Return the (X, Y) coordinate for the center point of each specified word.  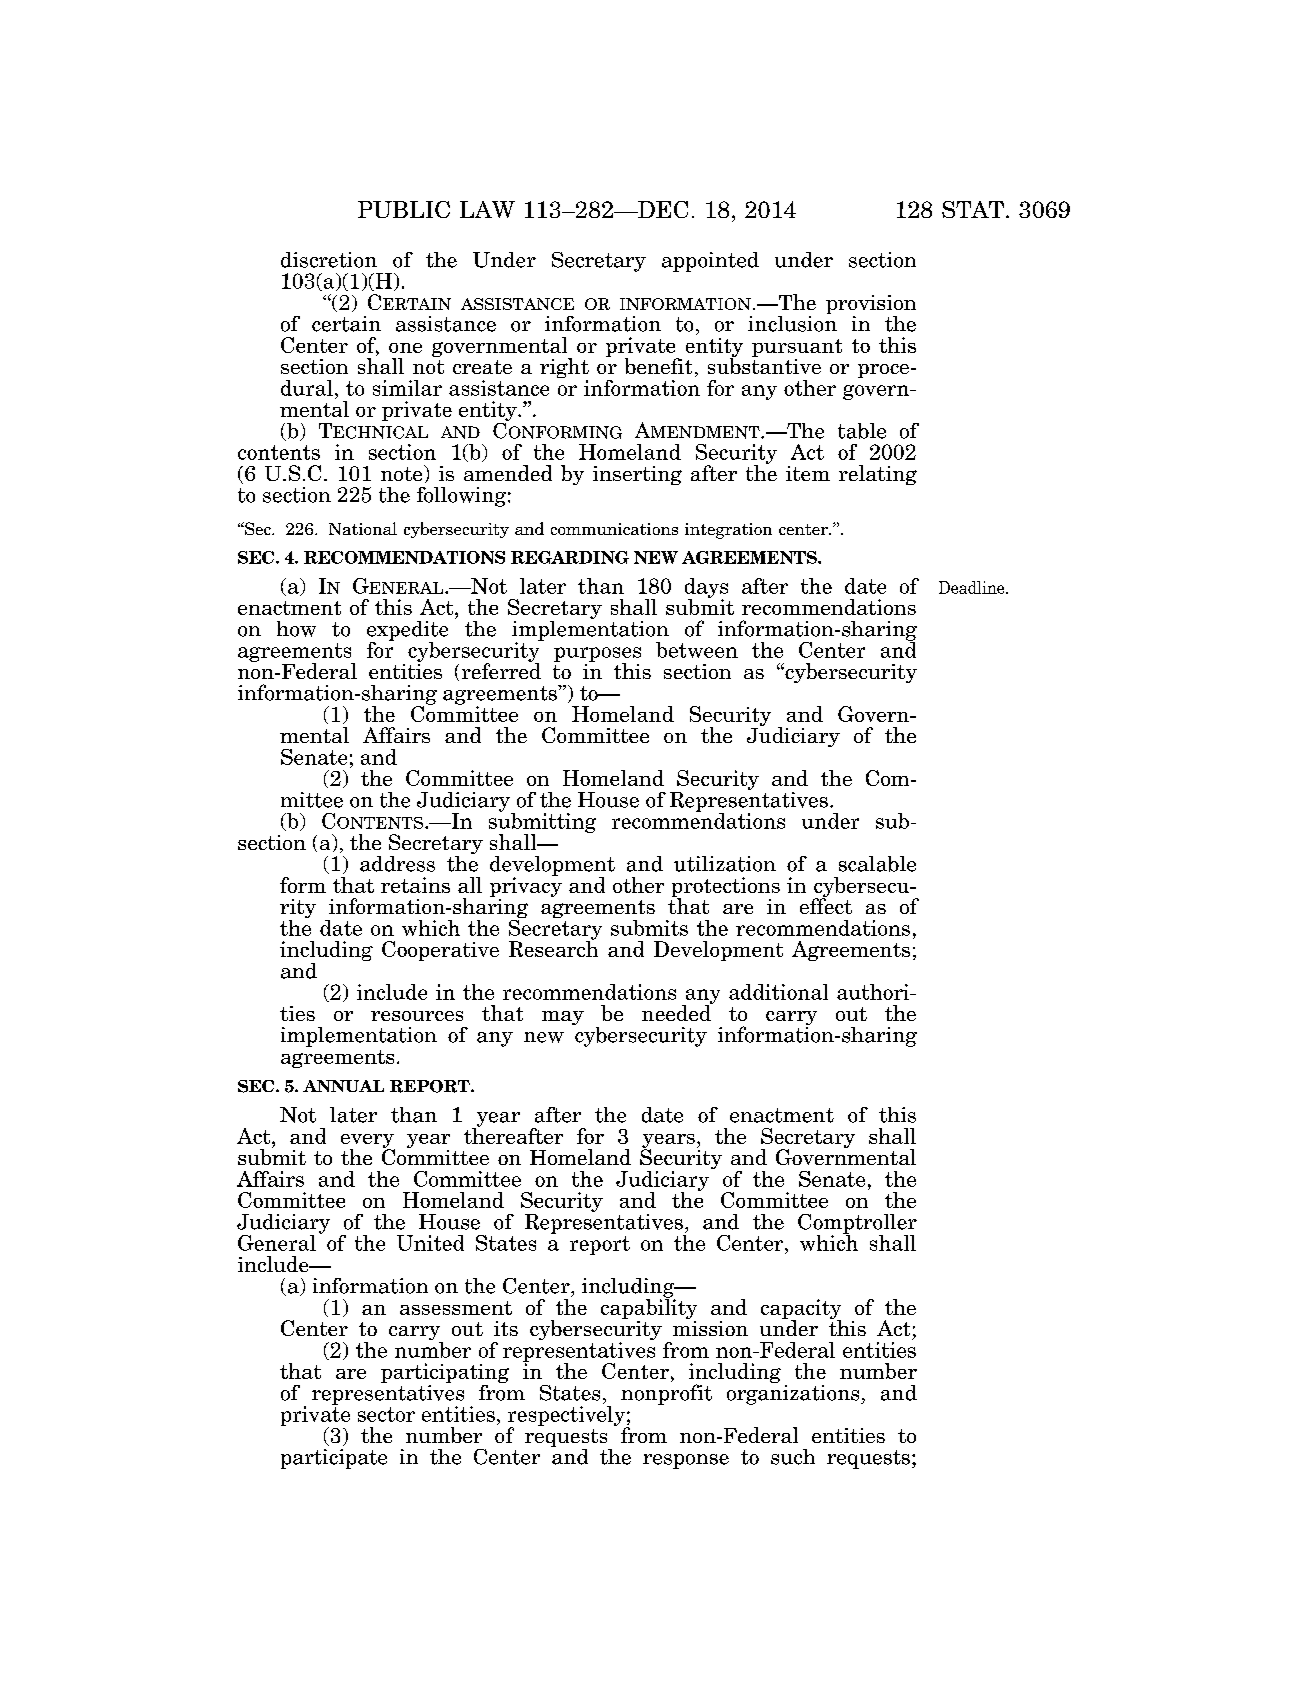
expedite (407, 632)
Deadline (973, 587)
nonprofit (666, 1394)
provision (871, 306)
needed (677, 1012)
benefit (658, 366)
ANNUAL (343, 1086)
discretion (329, 260)
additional (778, 992)
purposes (597, 655)
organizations (794, 1393)
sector (386, 1414)
